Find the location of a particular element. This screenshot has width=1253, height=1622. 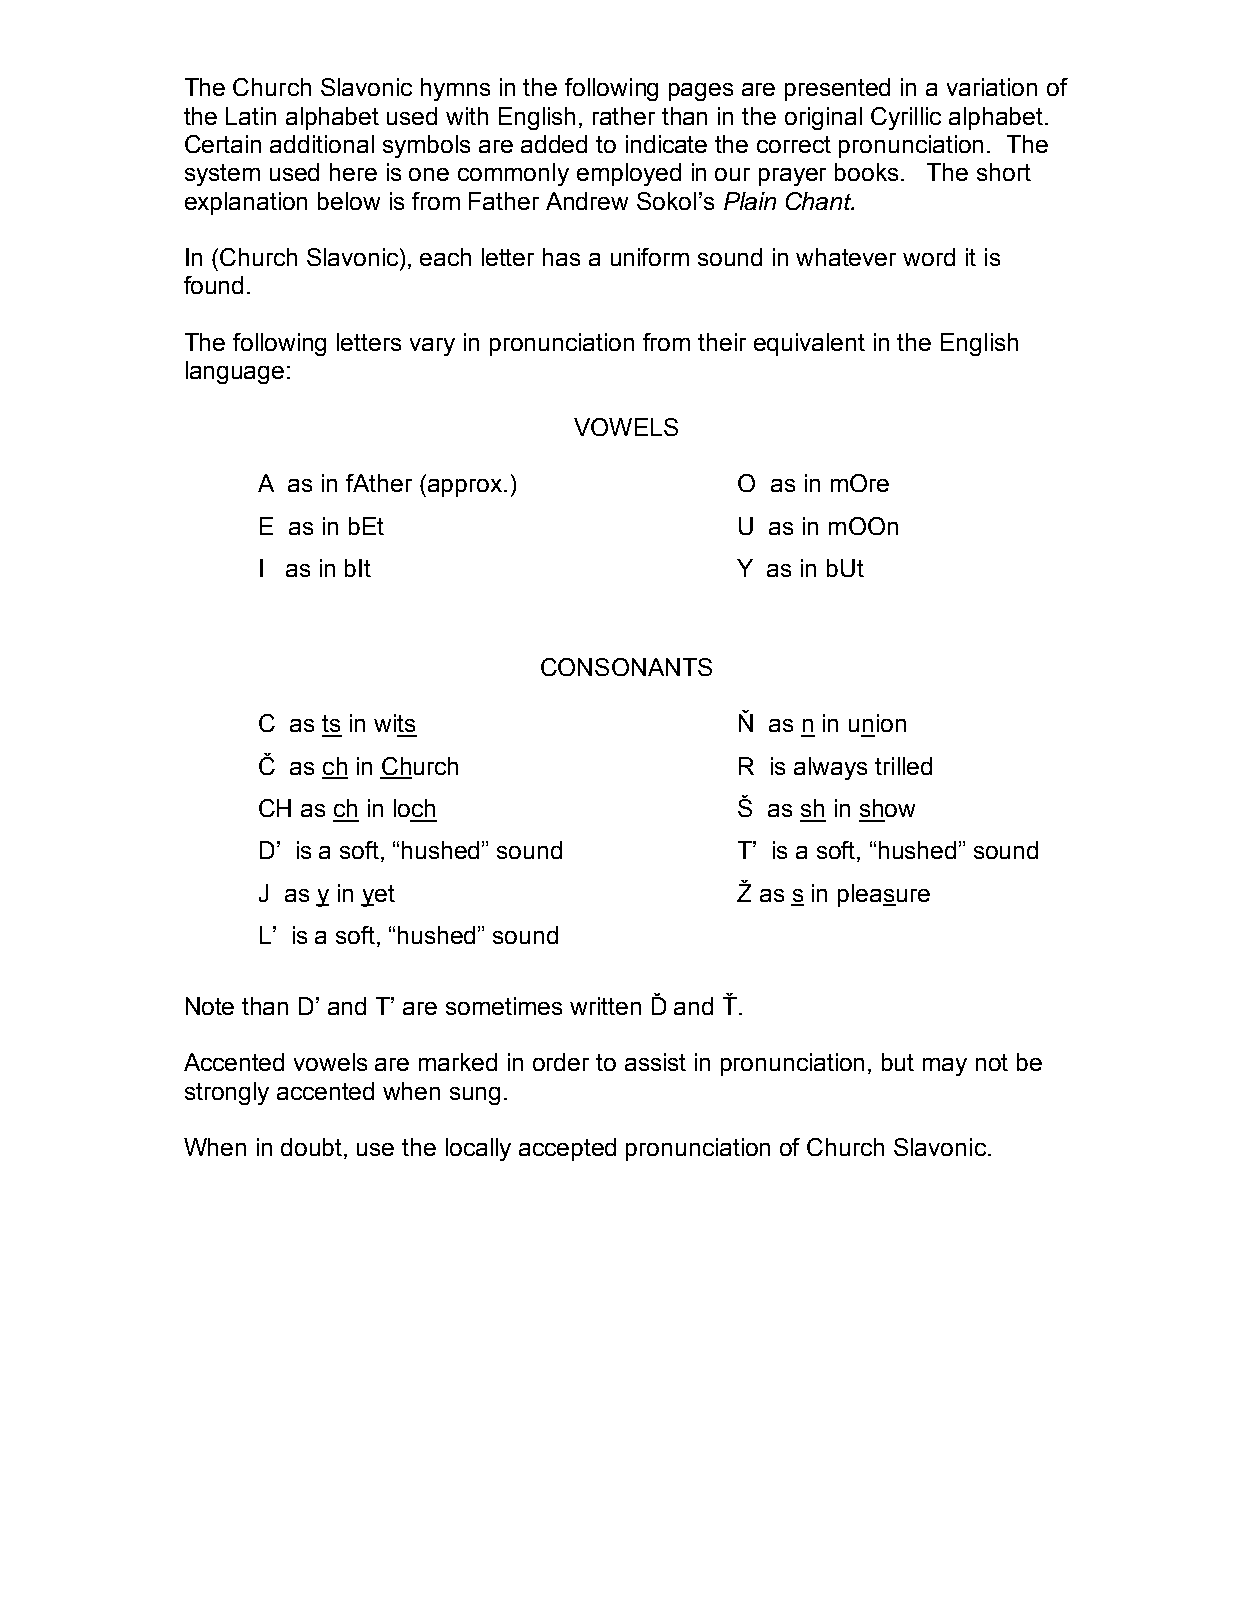

doubt is located at coordinates (313, 1148).
